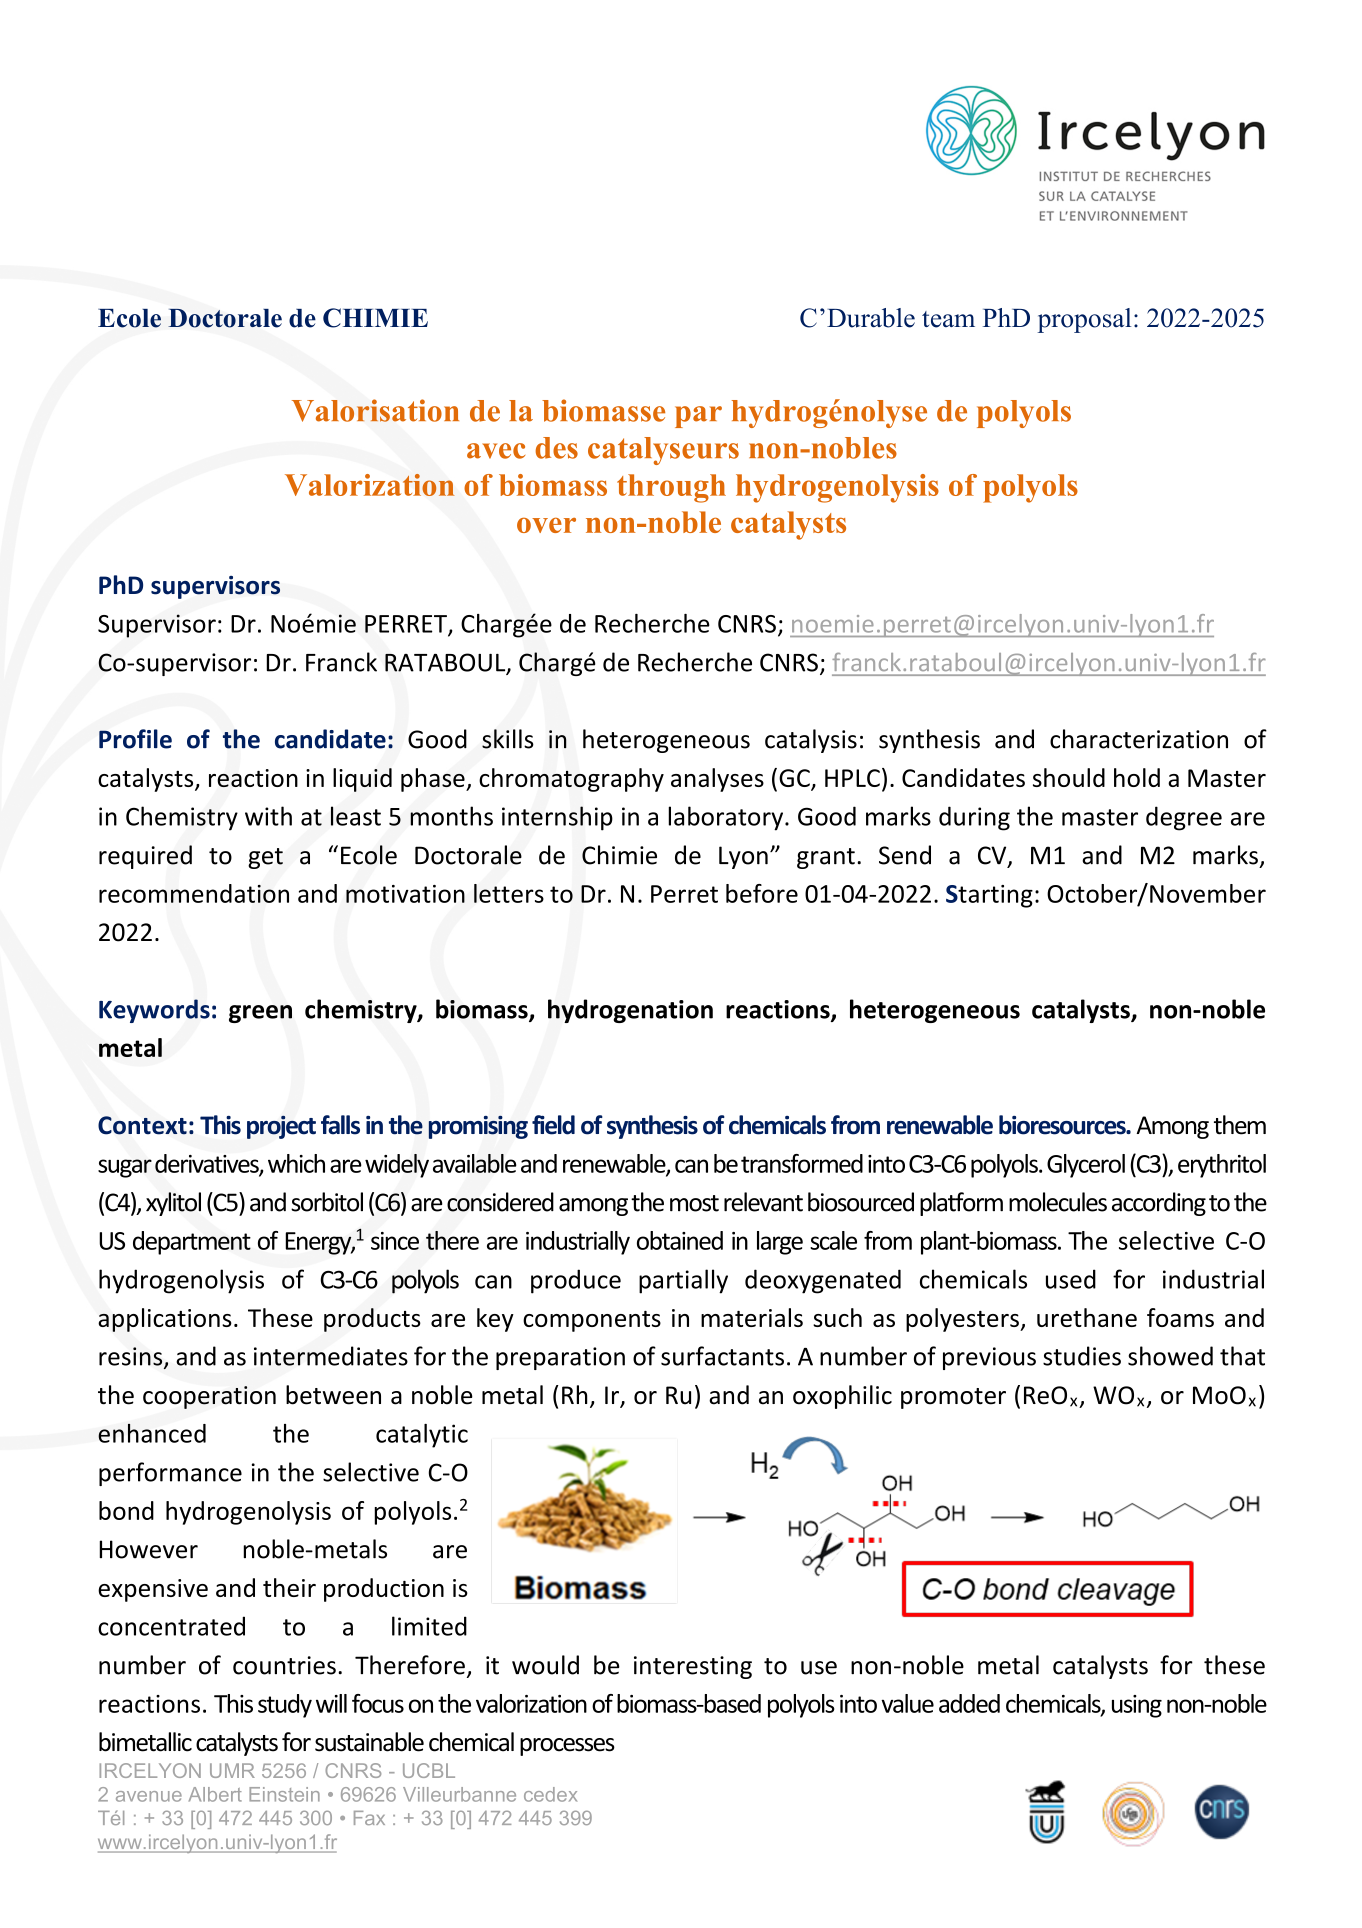 This screenshot has width=1362, height=1928. Describe the element at coordinates (553, 1125) in the screenshot. I see `field` at that location.
